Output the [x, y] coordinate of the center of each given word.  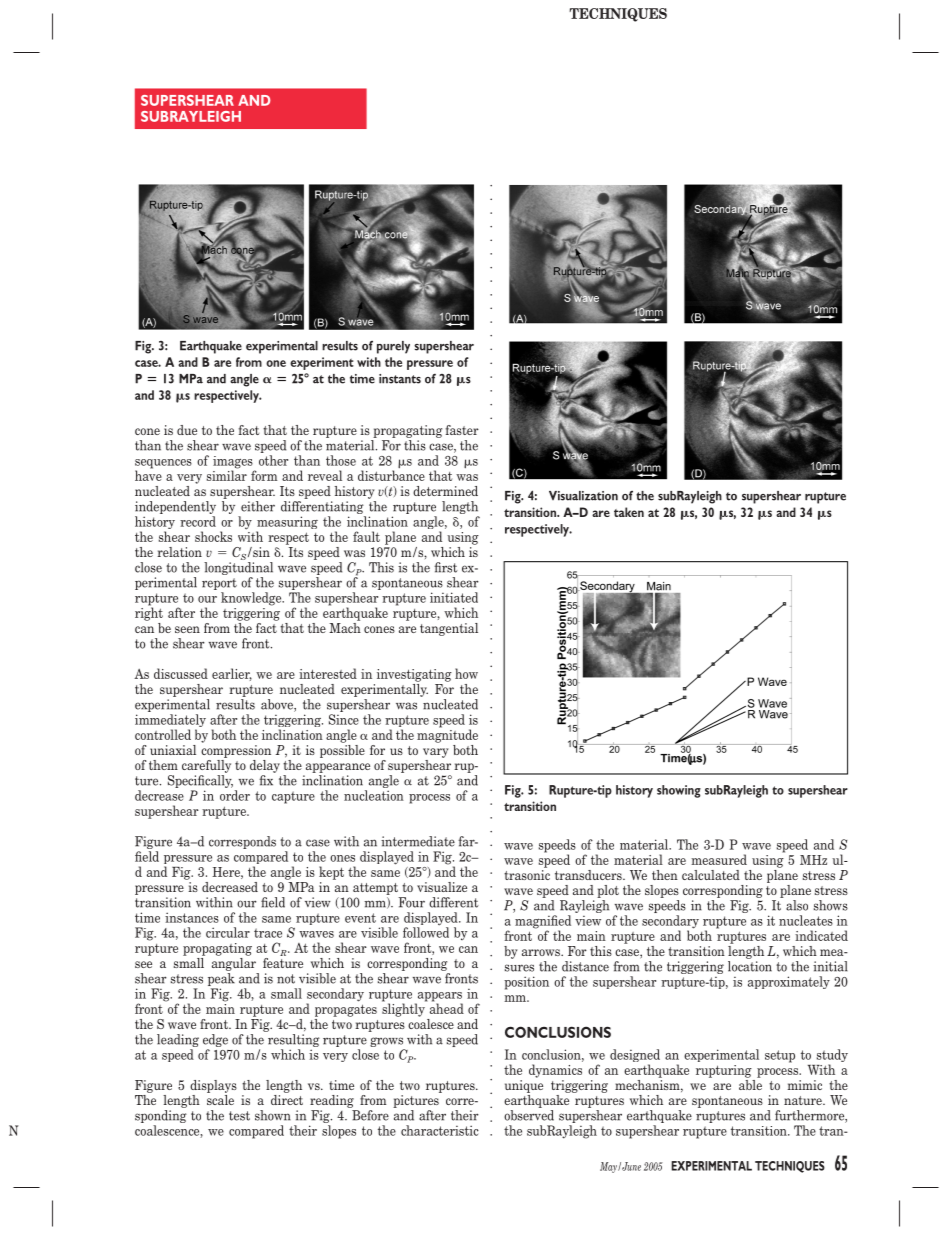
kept [331, 873]
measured [719, 859]
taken [629, 512]
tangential [449, 629]
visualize [442, 887]
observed [529, 1115]
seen [187, 629]
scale [220, 1100]
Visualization [583, 496]
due [187, 430]
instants [400, 379]
